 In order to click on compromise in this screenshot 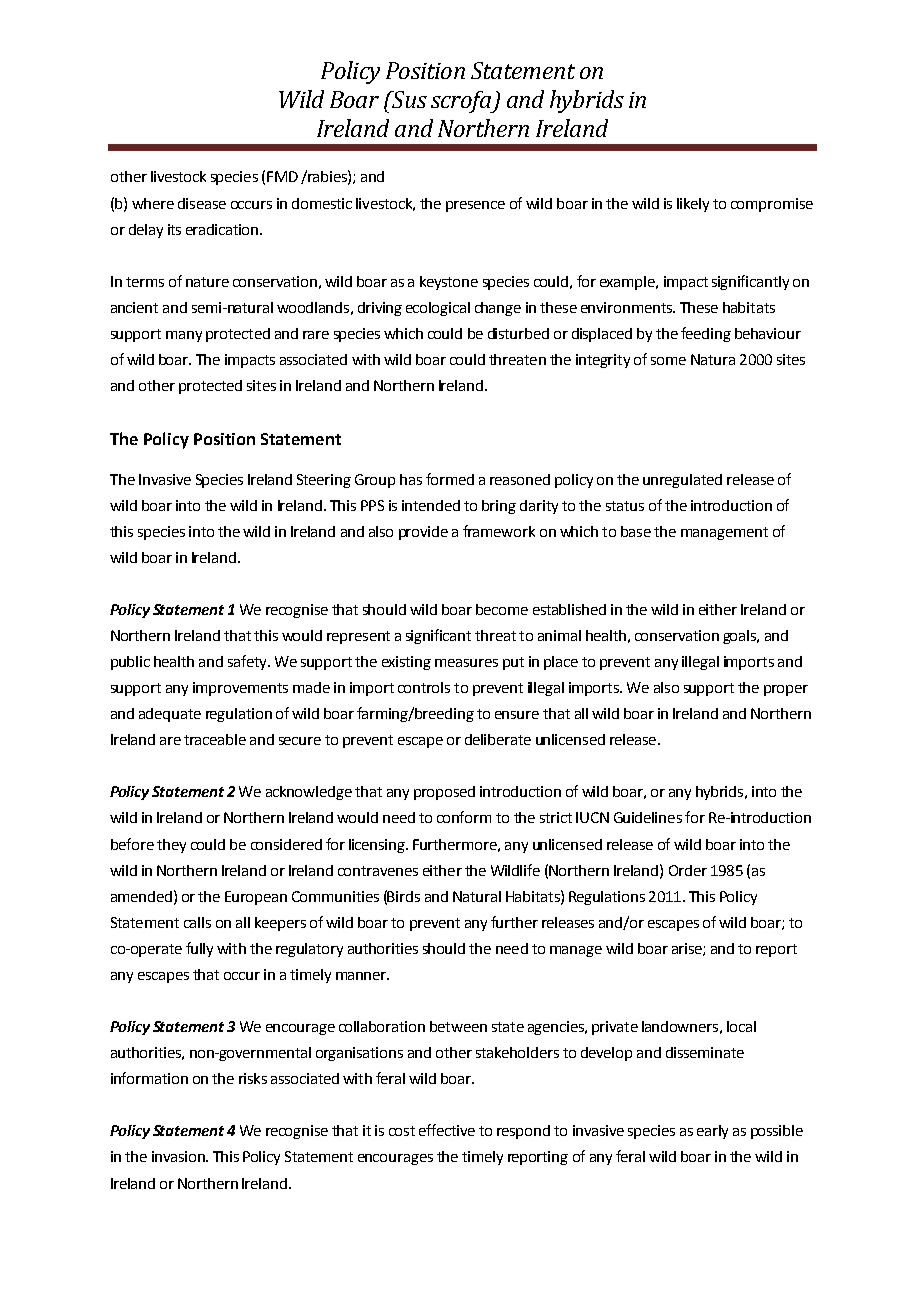, I will do `click(772, 205)`.
